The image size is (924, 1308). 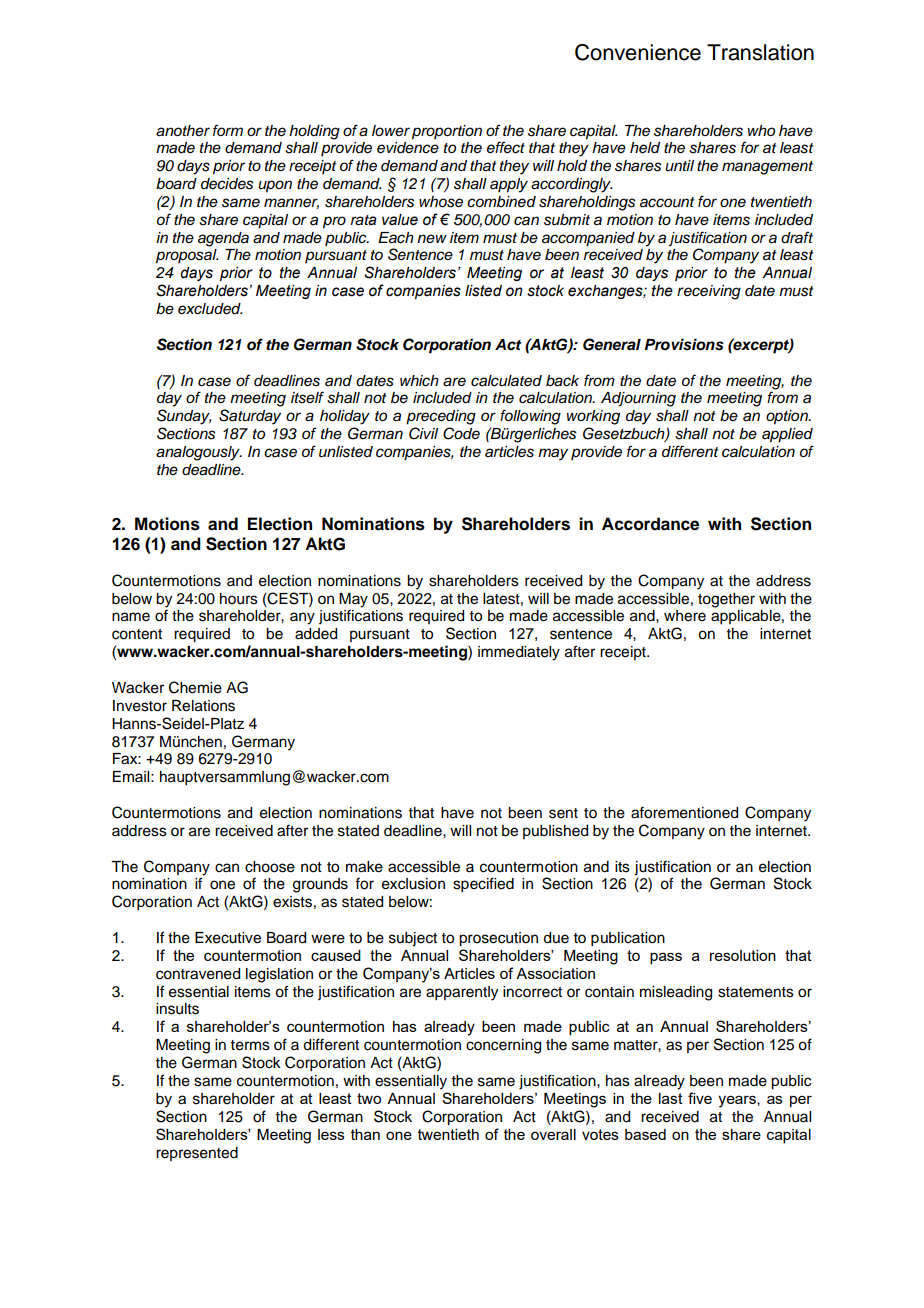 What do you see at coordinates (447, 132) in the document?
I see `proportion` at bounding box center [447, 132].
